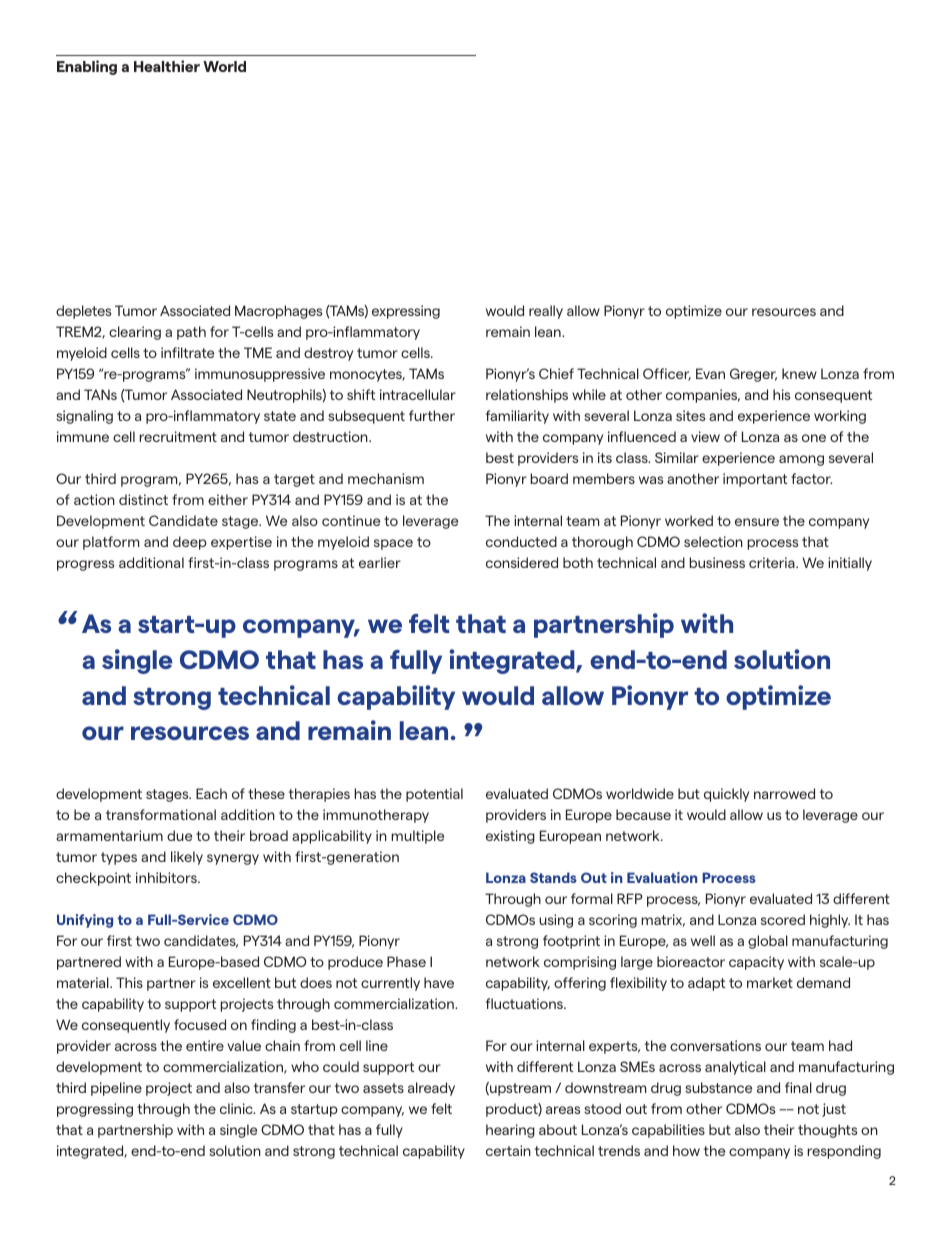 The image size is (952, 1233). What do you see at coordinates (237, 1108) in the document?
I see `clinic` at bounding box center [237, 1108].
